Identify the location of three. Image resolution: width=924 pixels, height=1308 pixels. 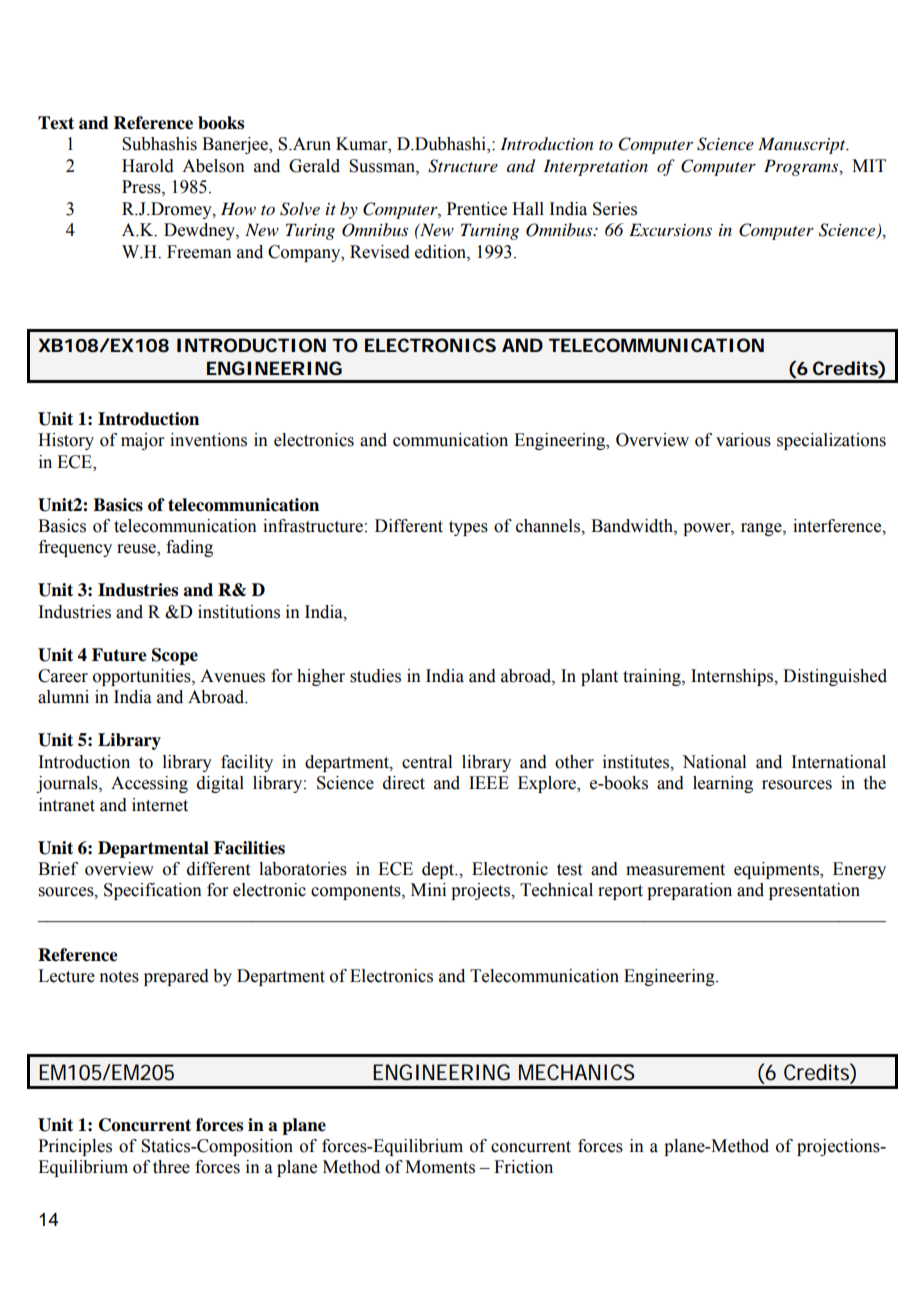
(171, 1167).
